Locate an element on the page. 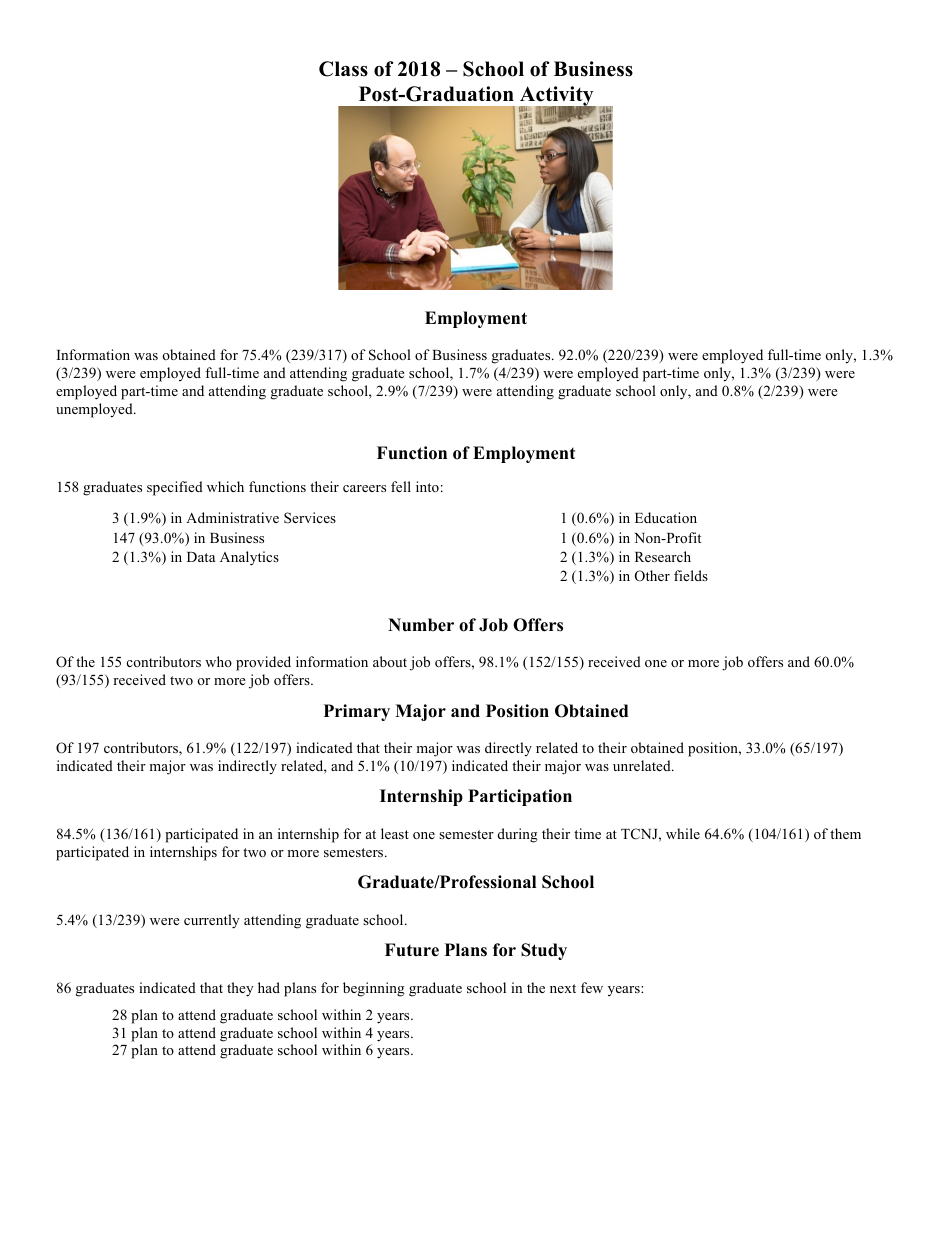 This page has height=1233, width=952. provided is located at coordinates (263, 663).
